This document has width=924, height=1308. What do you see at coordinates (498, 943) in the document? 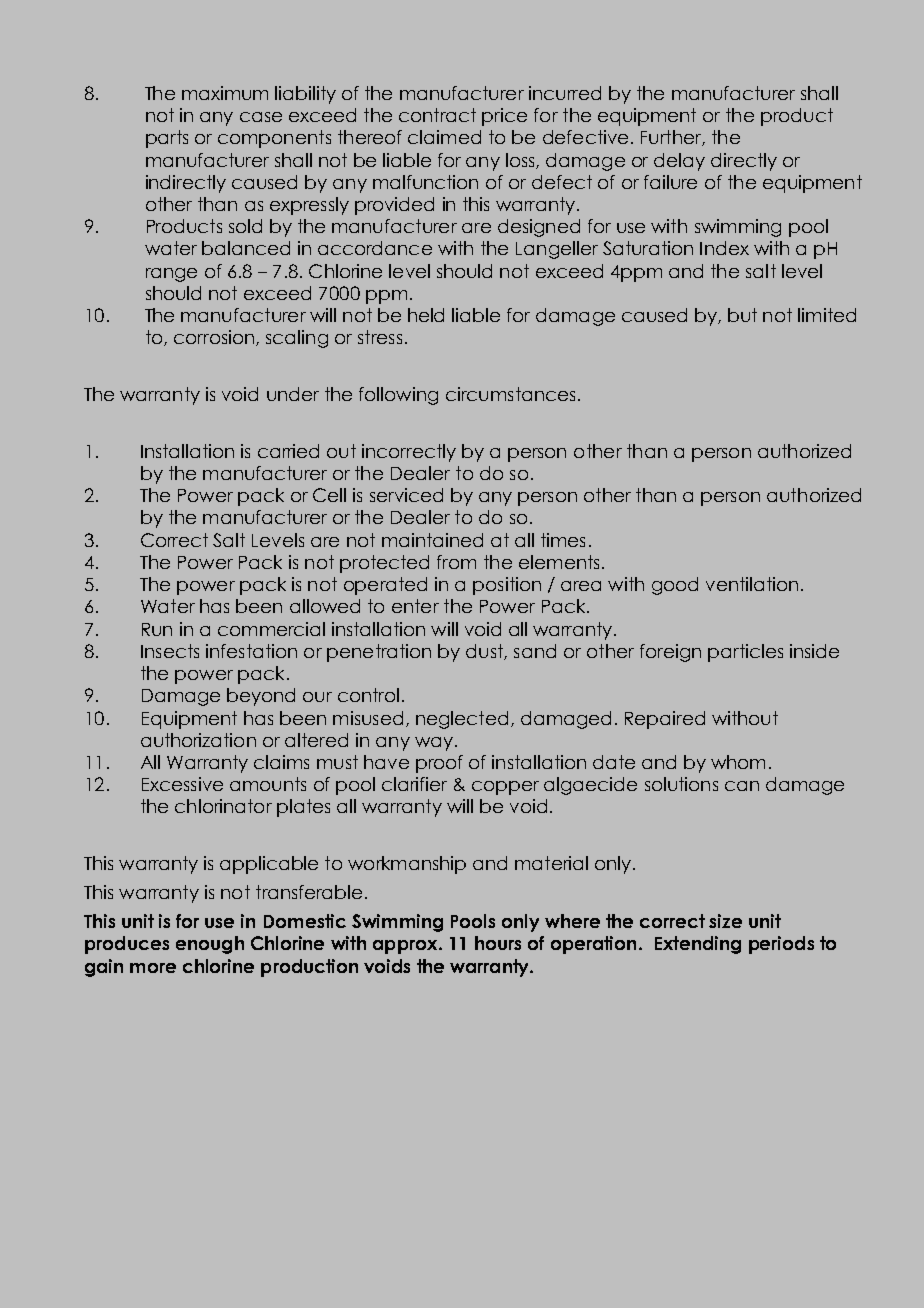
I see `hours` at bounding box center [498, 943].
